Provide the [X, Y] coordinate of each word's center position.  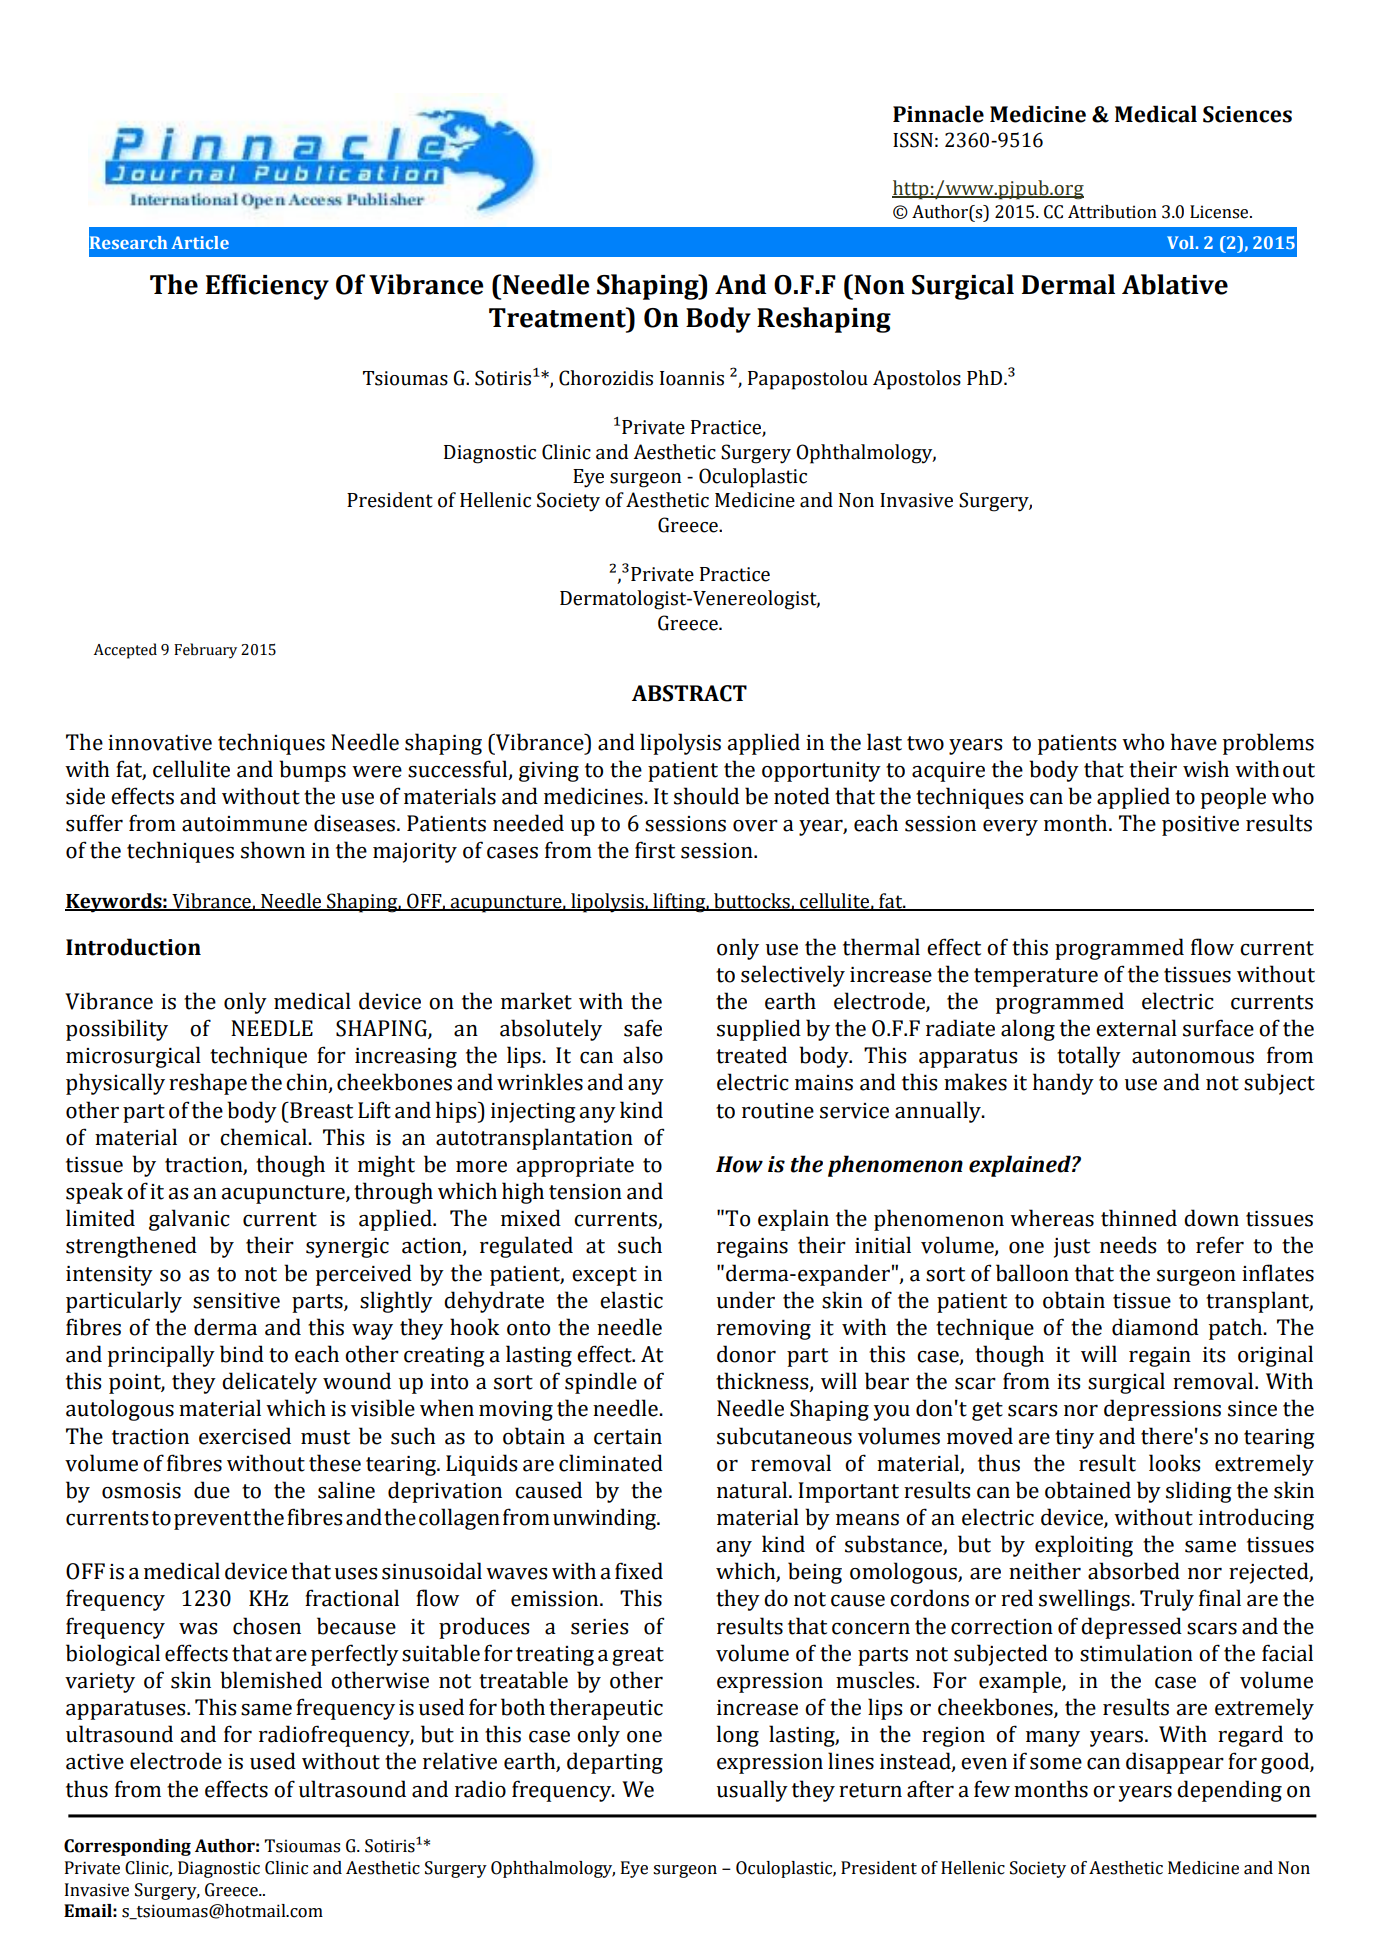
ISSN [913, 140]
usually [752, 1791]
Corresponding [127, 1847]
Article [200, 242]
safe [643, 1028]
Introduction [133, 947]
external [1136, 1028]
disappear [1175, 1763]
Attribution [1112, 212]
